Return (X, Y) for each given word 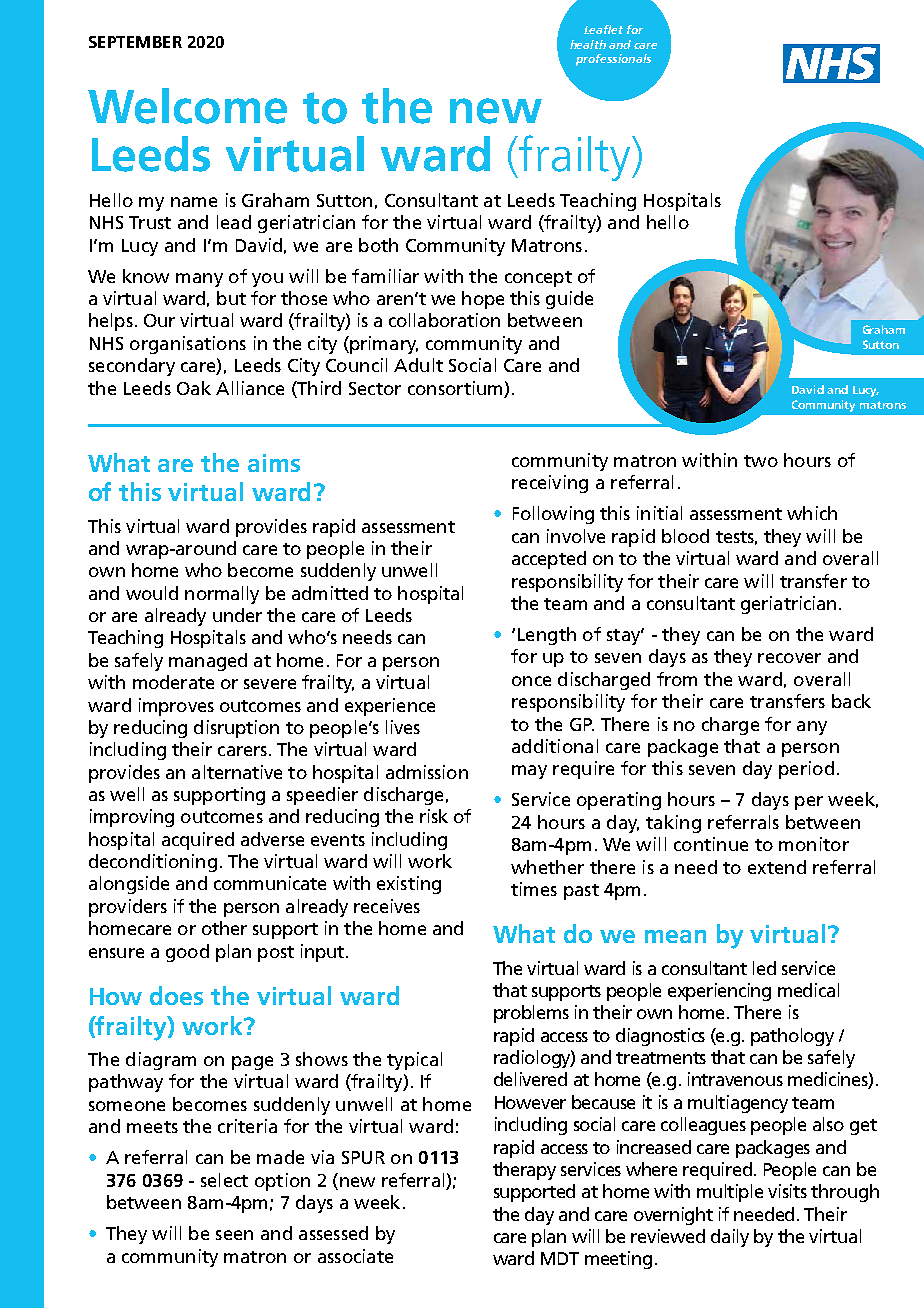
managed (208, 662)
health (588, 44)
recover (789, 658)
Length (547, 636)
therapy (524, 1171)
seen (234, 1235)
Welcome (187, 106)
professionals (613, 60)
